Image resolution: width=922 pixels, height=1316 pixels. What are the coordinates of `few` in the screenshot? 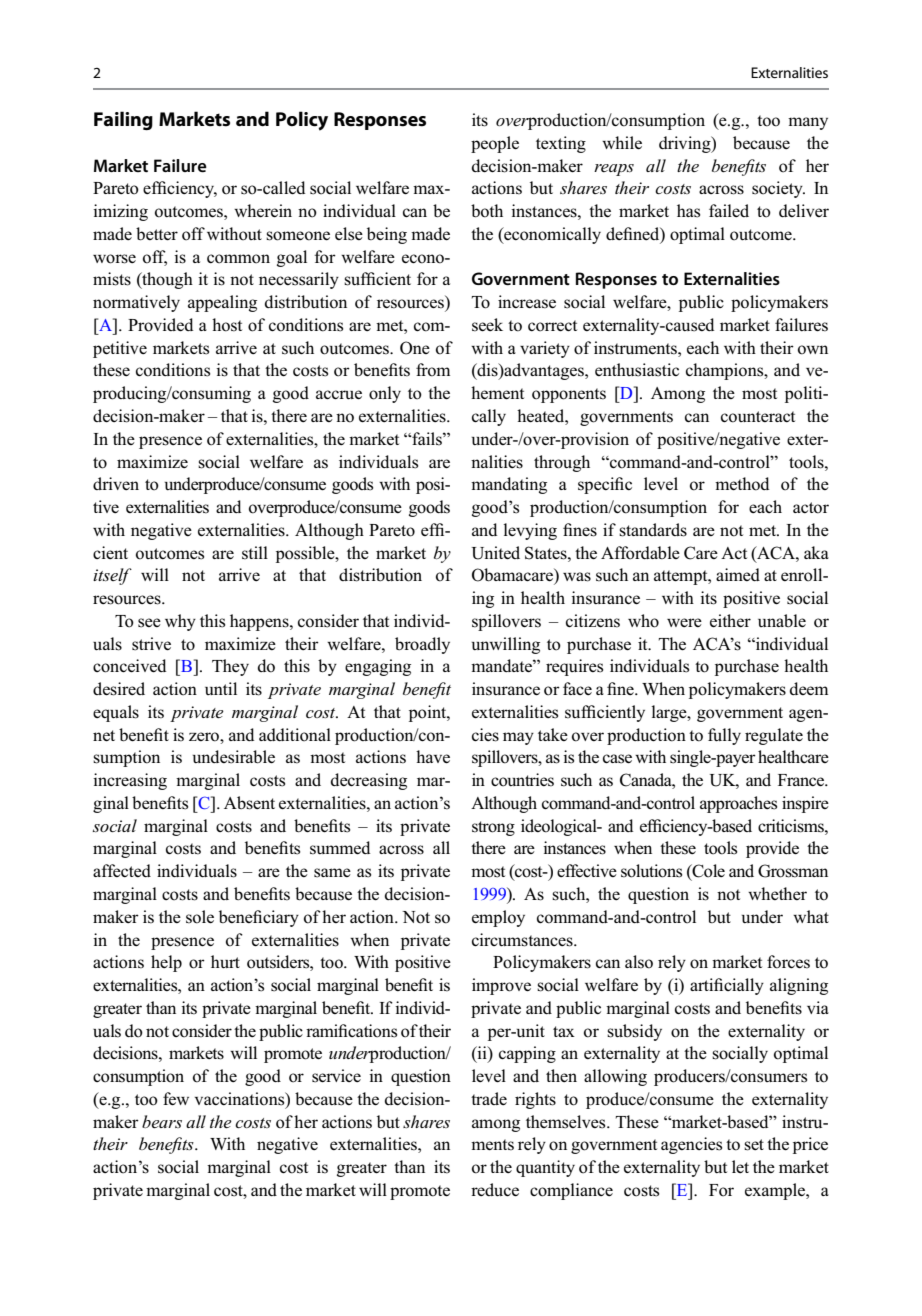 It's located at (176, 1098).
